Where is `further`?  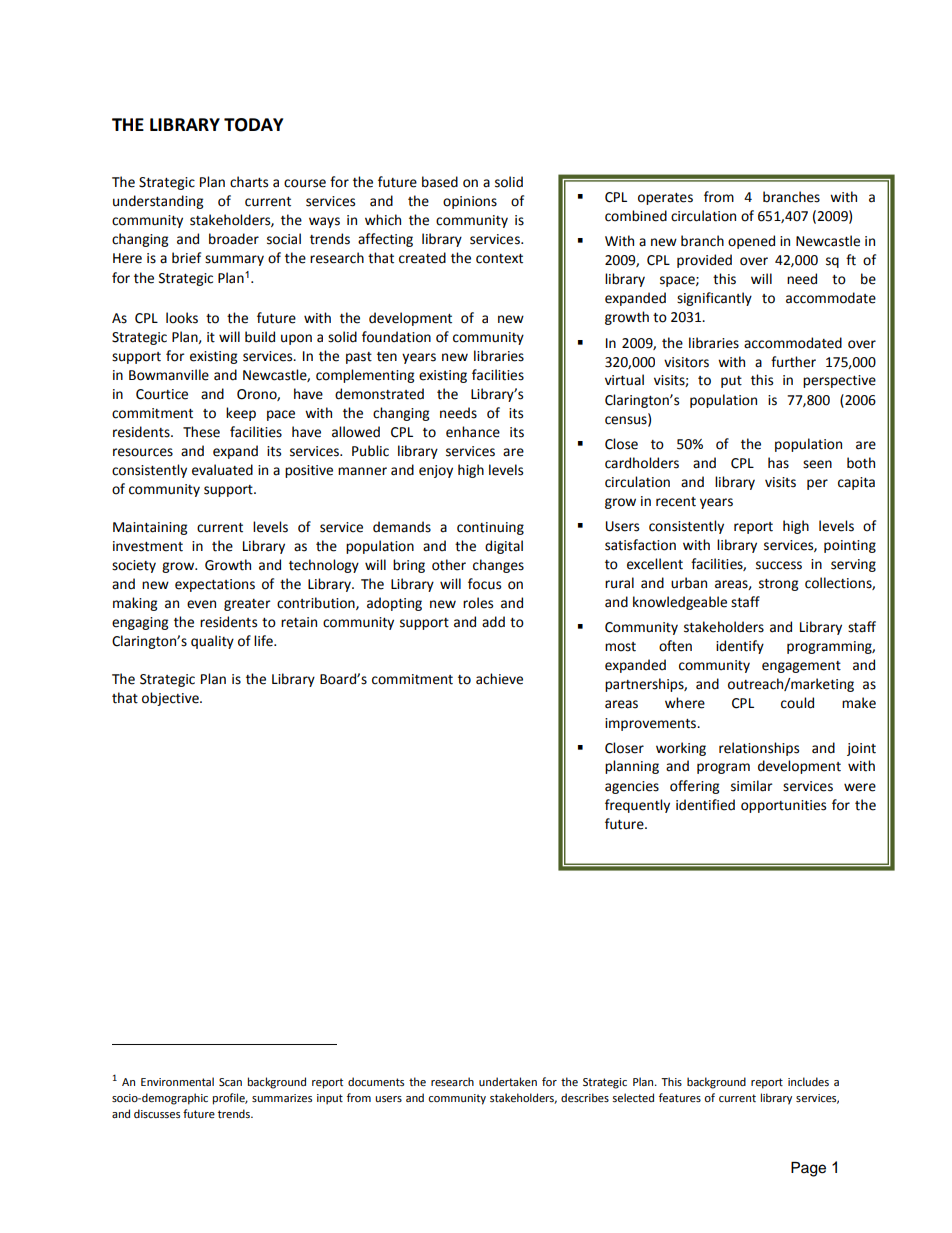 further is located at coordinates (793, 362).
